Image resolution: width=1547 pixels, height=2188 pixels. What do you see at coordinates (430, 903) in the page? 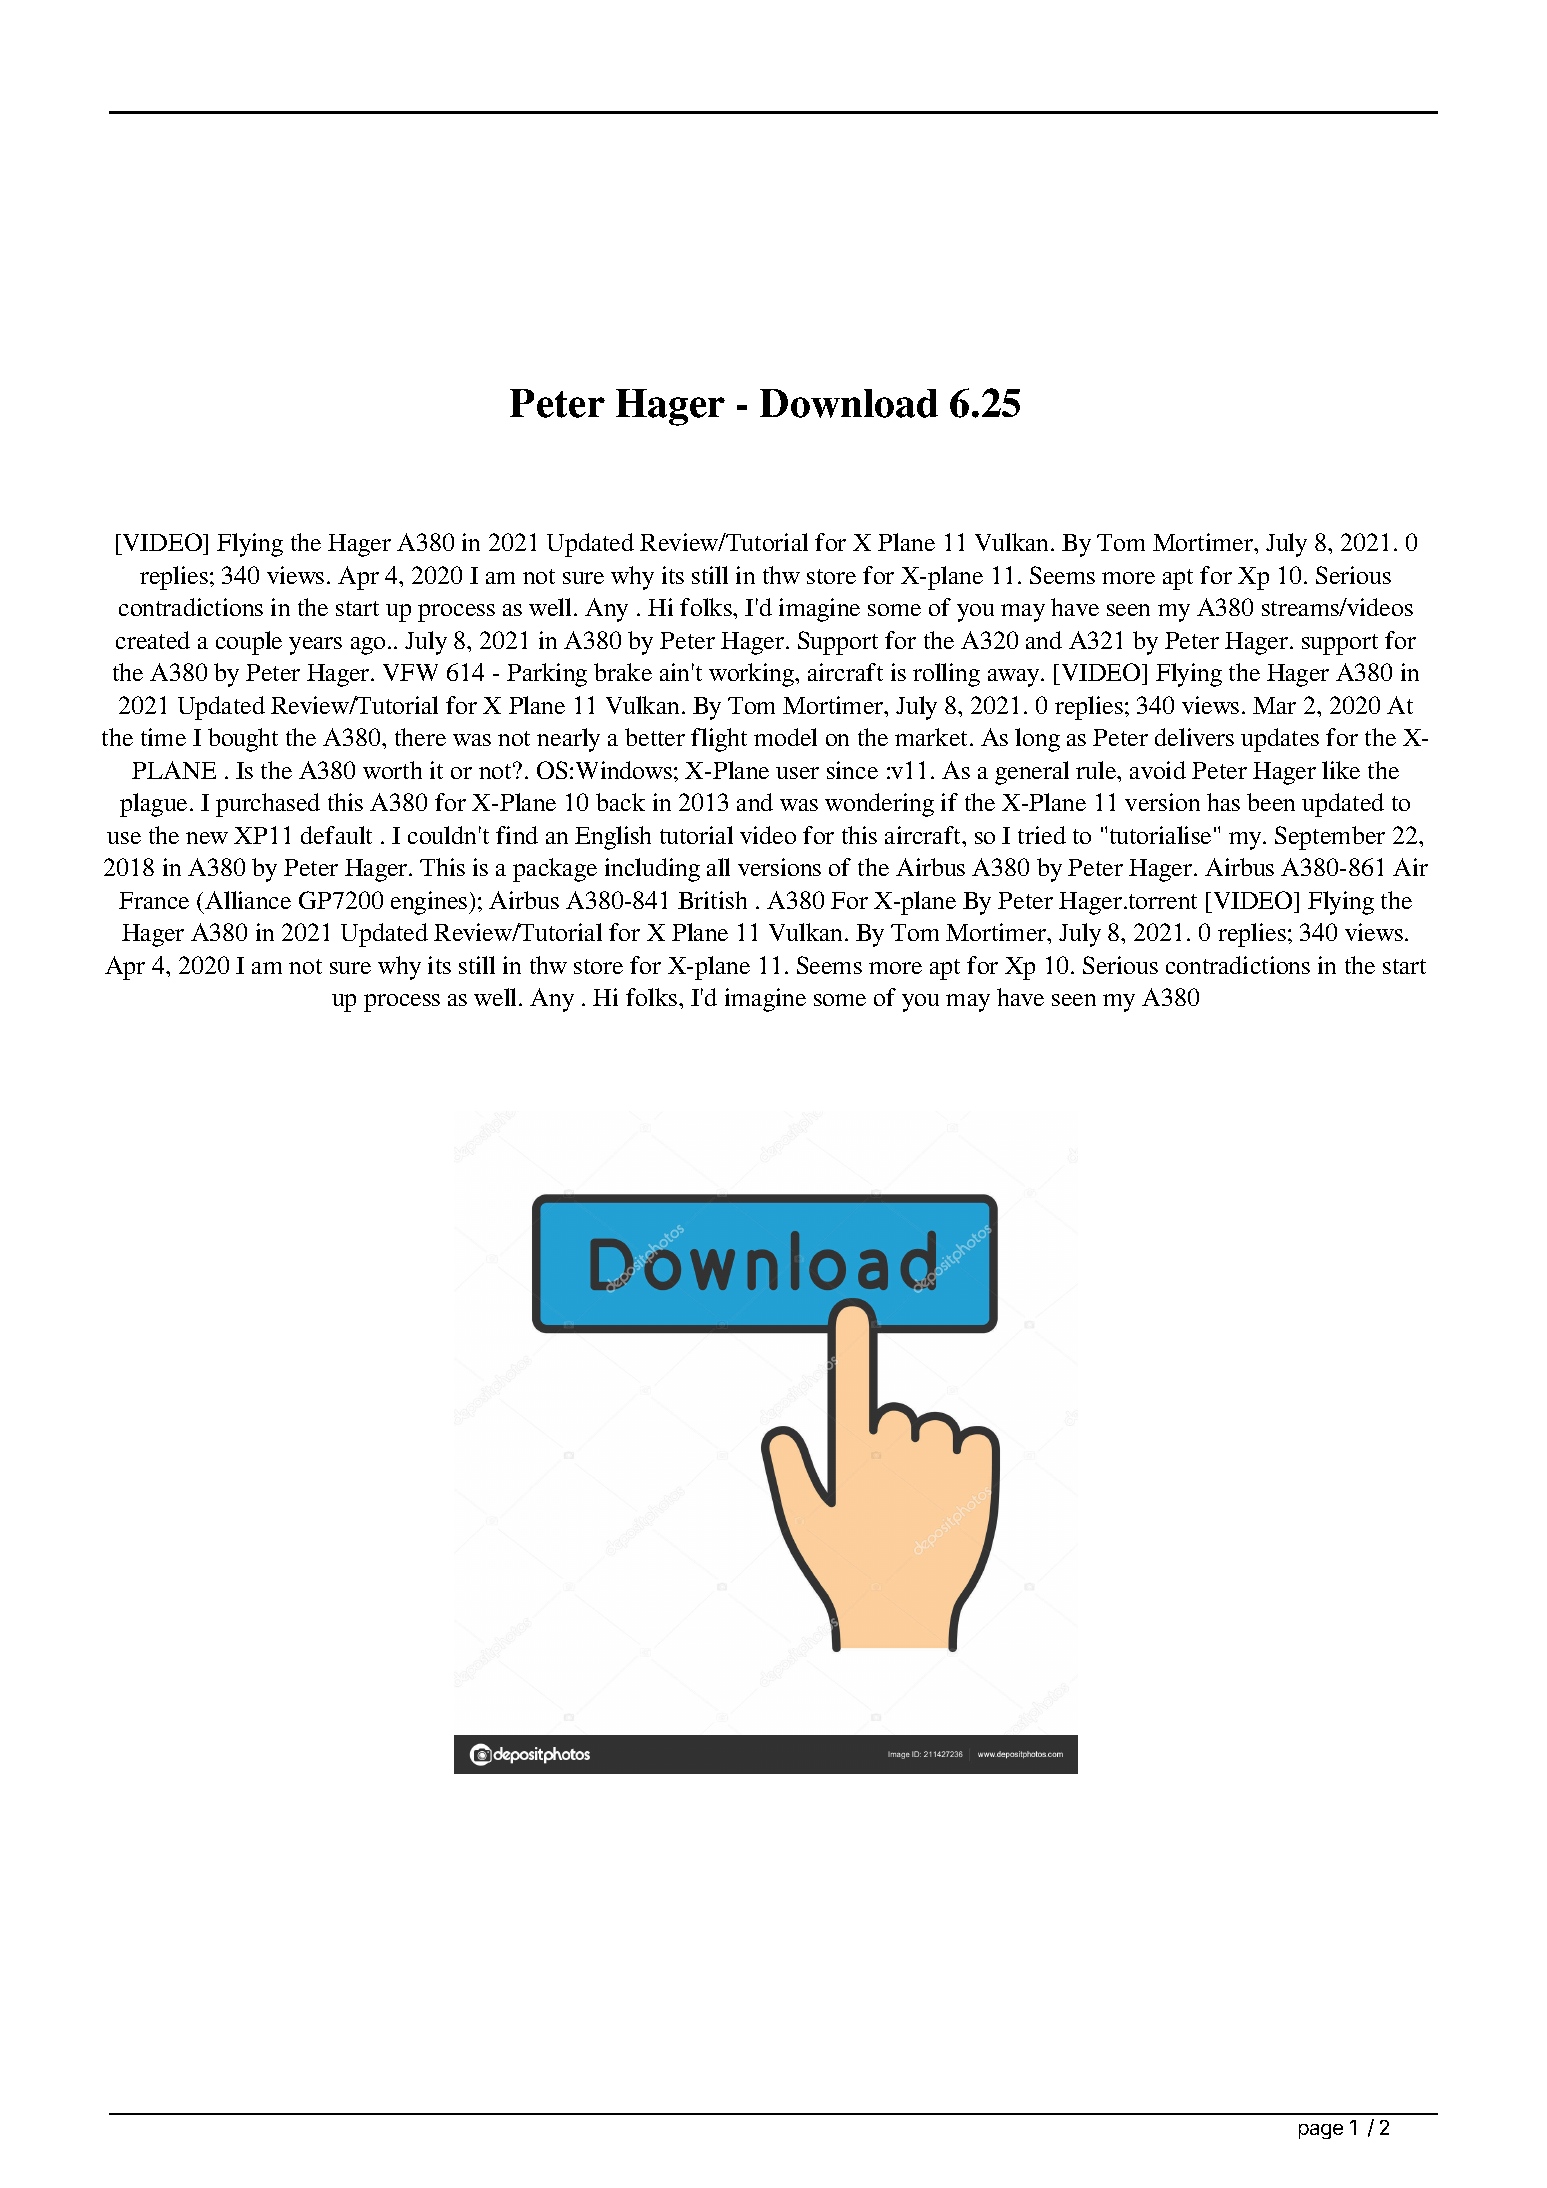
I see `engines` at bounding box center [430, 903].
